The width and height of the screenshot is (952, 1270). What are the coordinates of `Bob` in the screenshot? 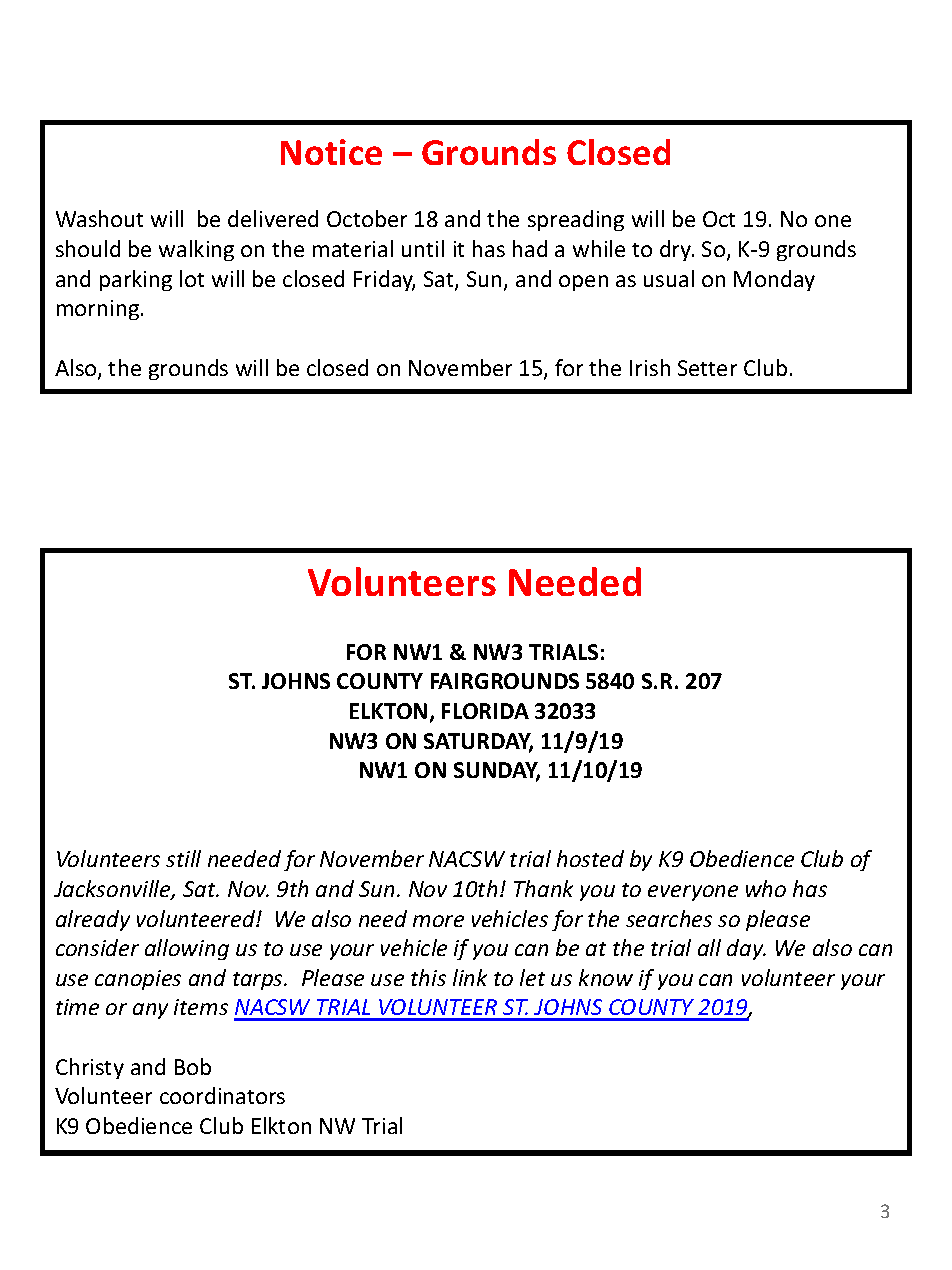 It's located at (193, 1066).
